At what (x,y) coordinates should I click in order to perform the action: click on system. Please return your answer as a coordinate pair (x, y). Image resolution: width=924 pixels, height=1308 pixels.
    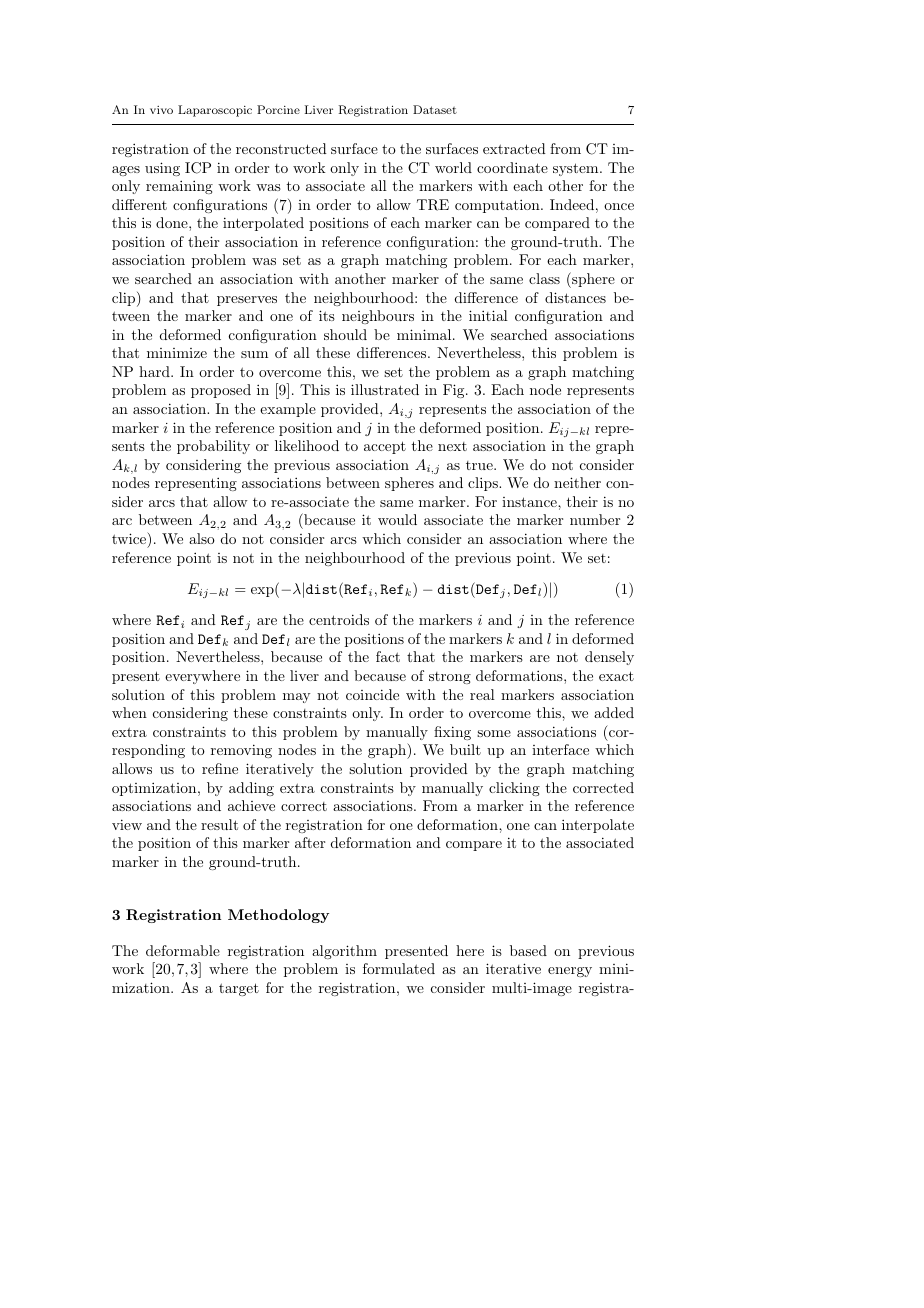
    Looking at the image, I should click on (577, 169).
